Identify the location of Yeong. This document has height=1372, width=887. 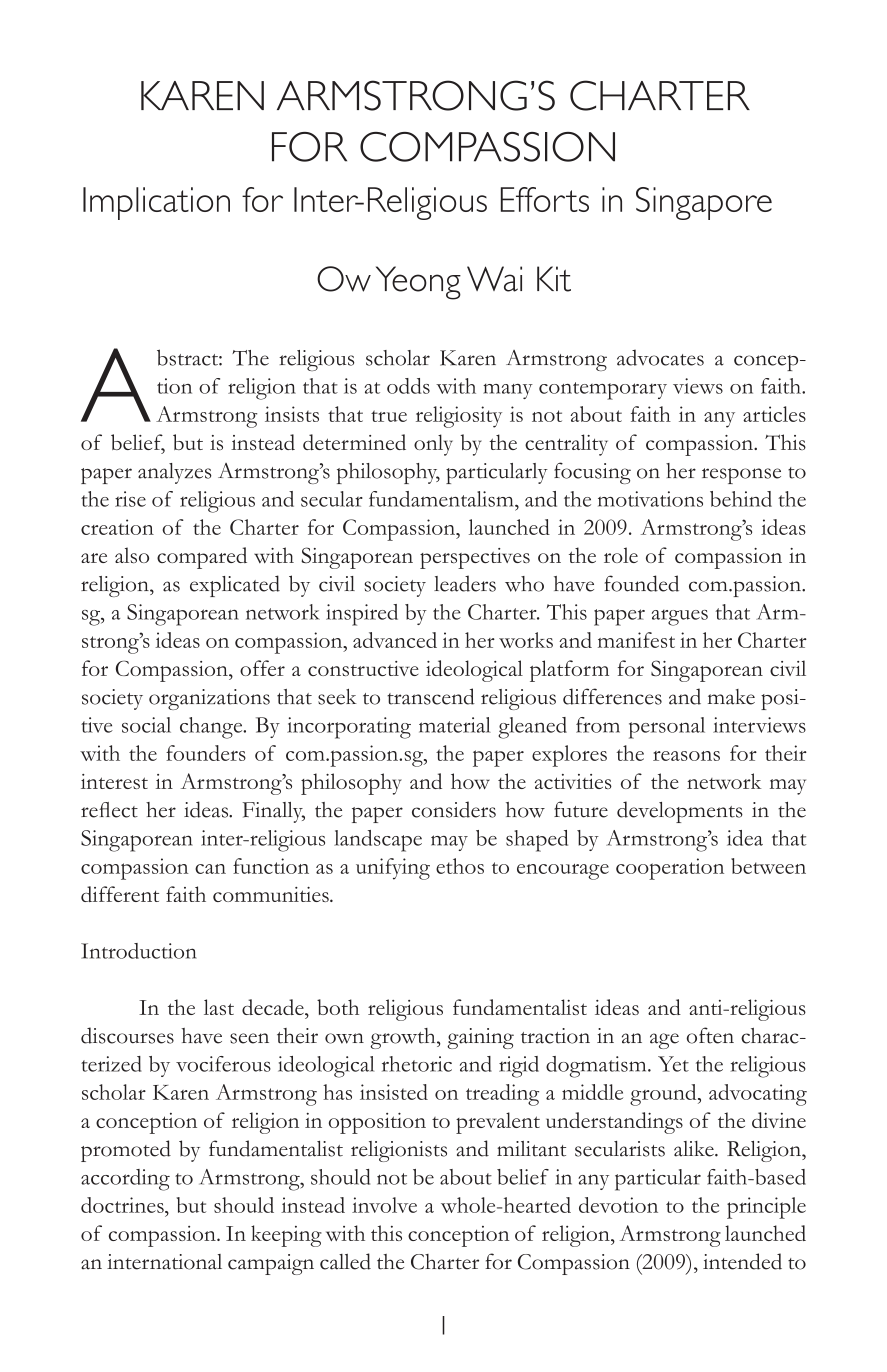
(418, 283).
